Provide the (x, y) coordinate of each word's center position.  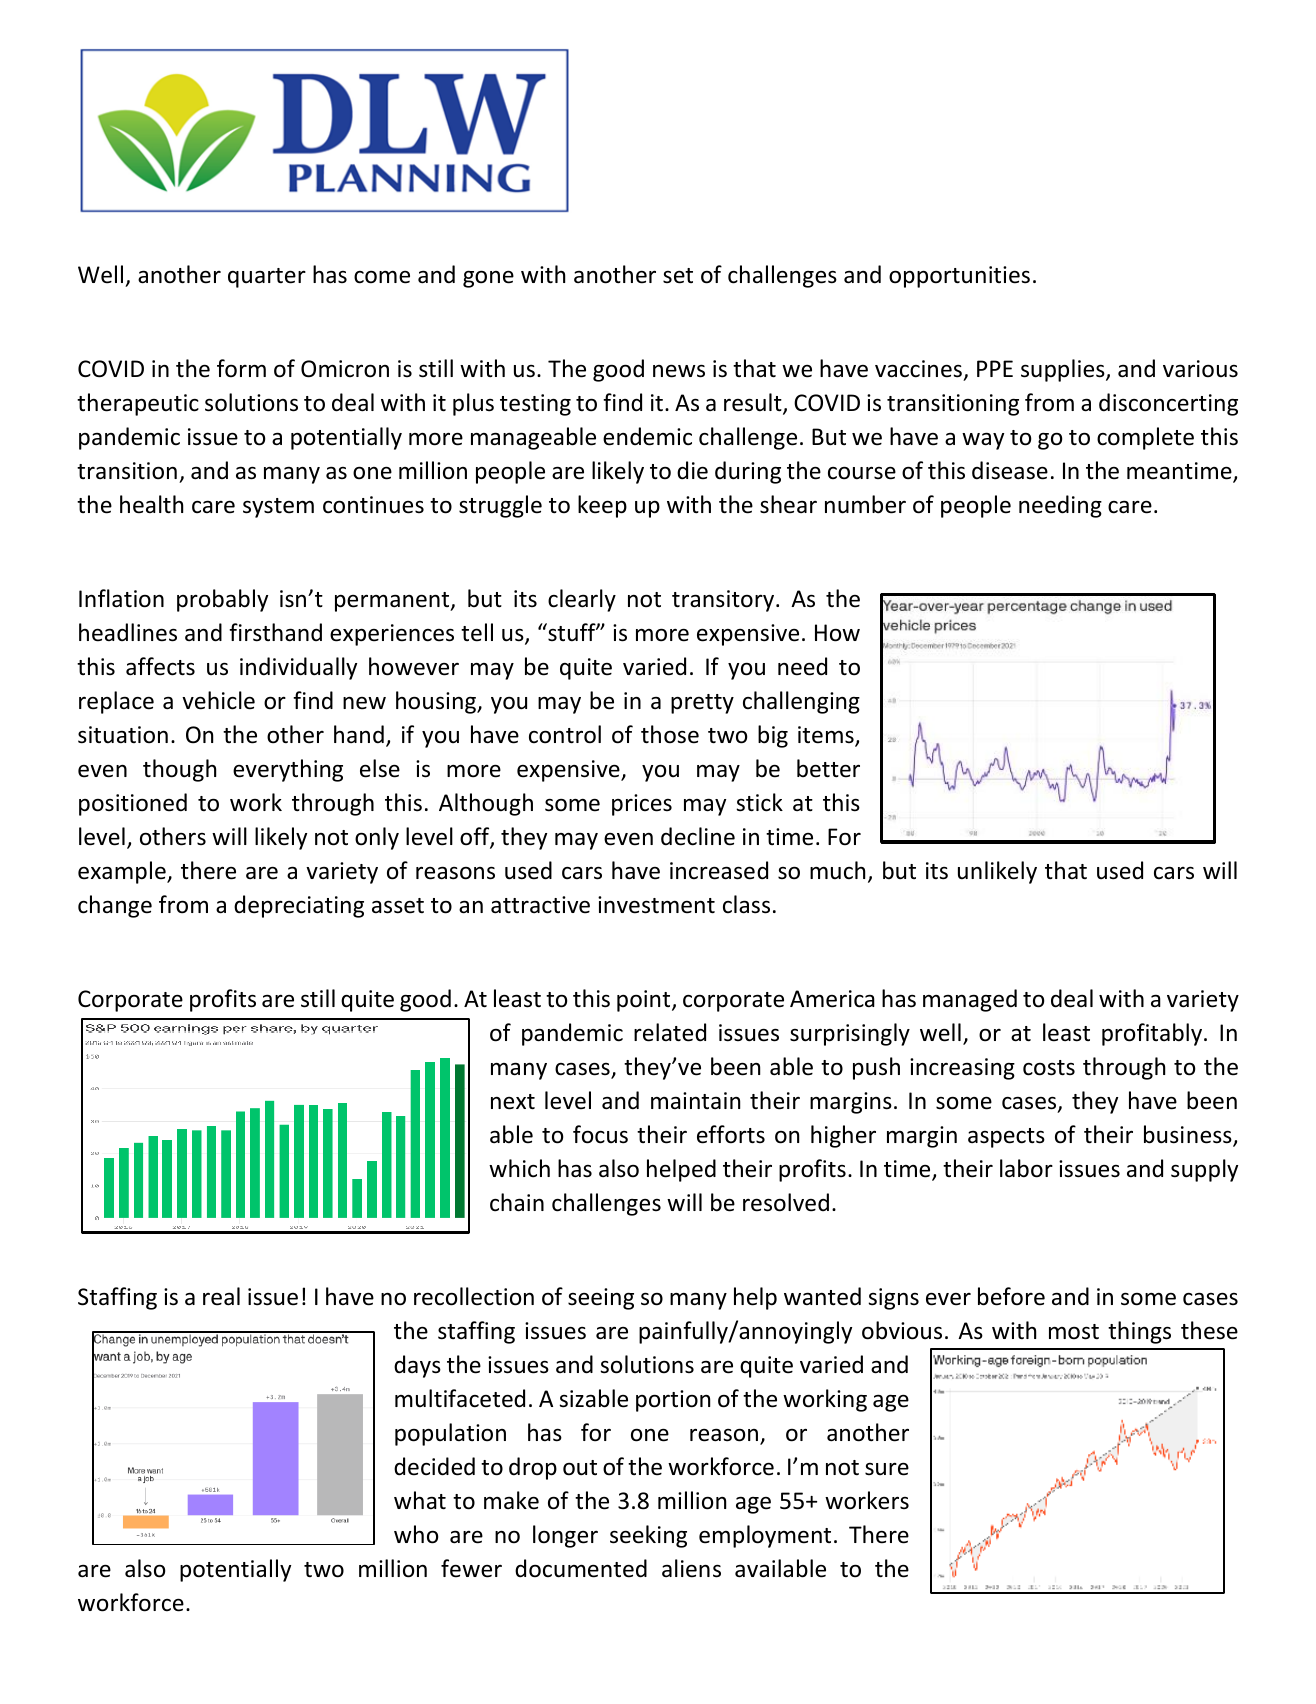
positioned (133, 804)
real (221, 1296)
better (828, 768)
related (670, 1032)
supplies (1064, 370)
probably (222, 600)
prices (642, 805)
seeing (601, 1299)
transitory (724, 601)
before (1011, 1296)
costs (1049, 1068)
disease (1010, 470)
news (679, 371)
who (416, 1534)
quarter (267, 278)
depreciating (299, 906)
